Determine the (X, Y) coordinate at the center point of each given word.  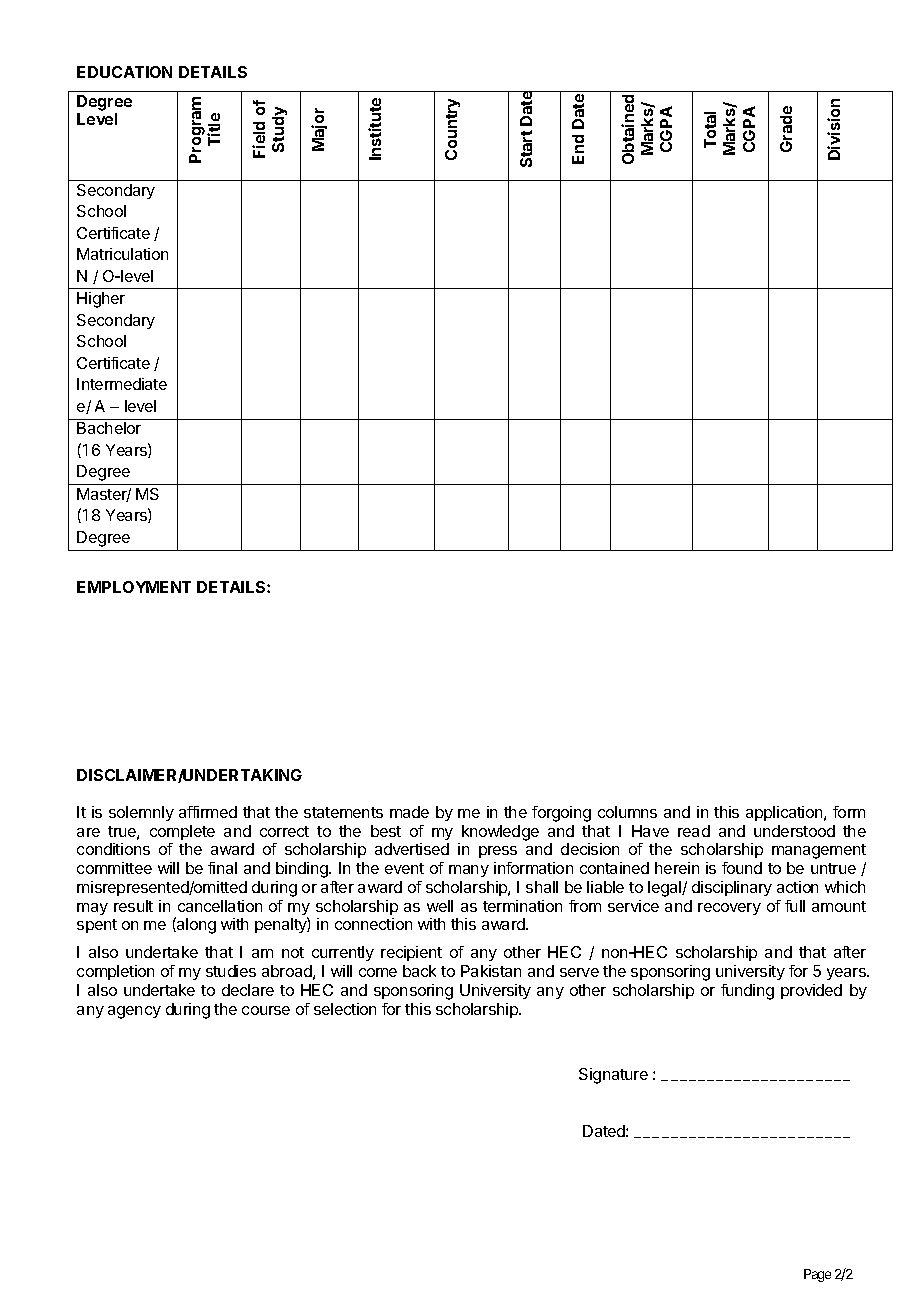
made (409, 812)
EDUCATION (124, 72)
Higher (101, 300)
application (785, 813)
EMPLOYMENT (134, 587)
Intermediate (122, 384)
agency (134, 1012)
